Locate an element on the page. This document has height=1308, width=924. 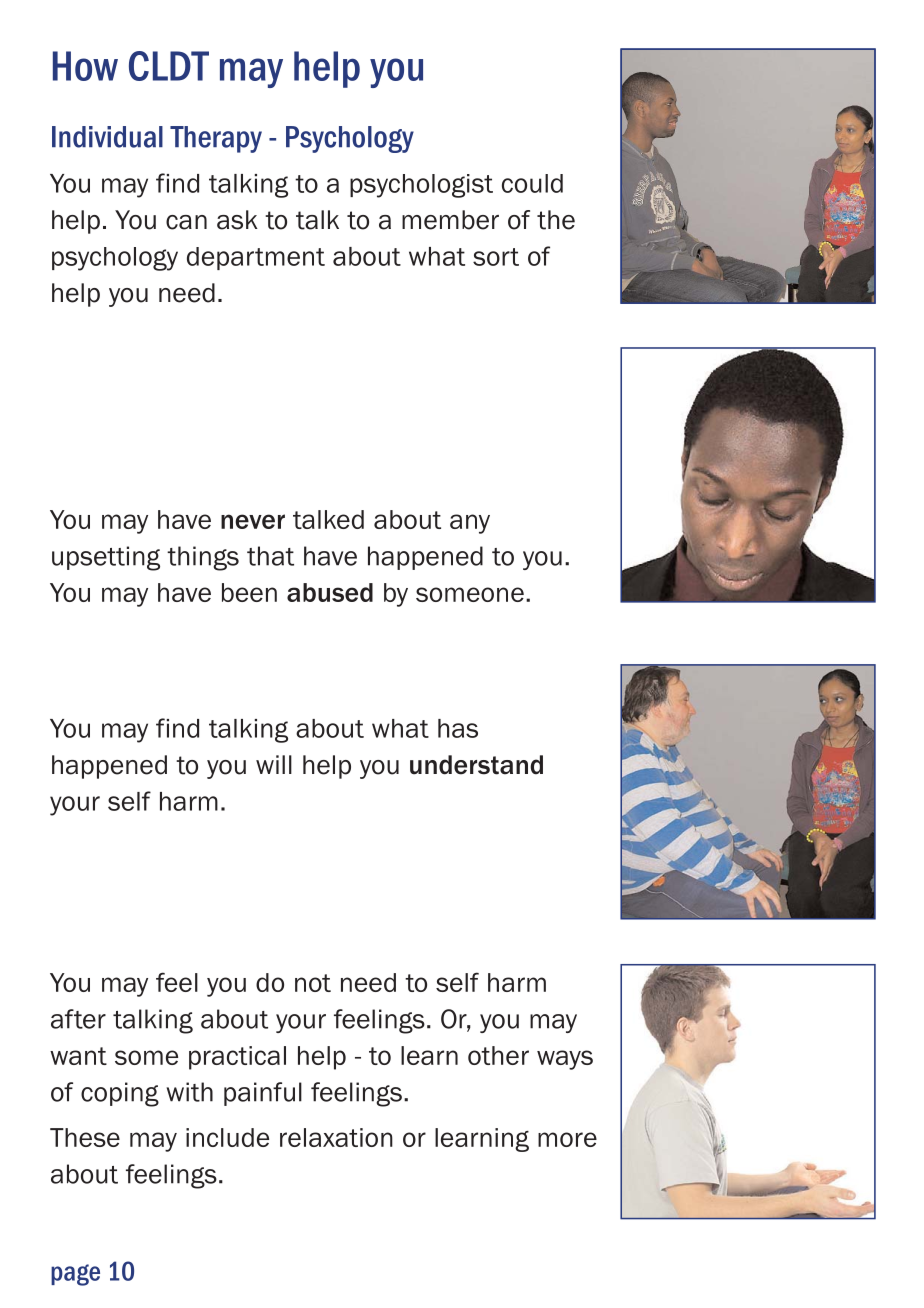
more is located at coordinates (567, 1139).
